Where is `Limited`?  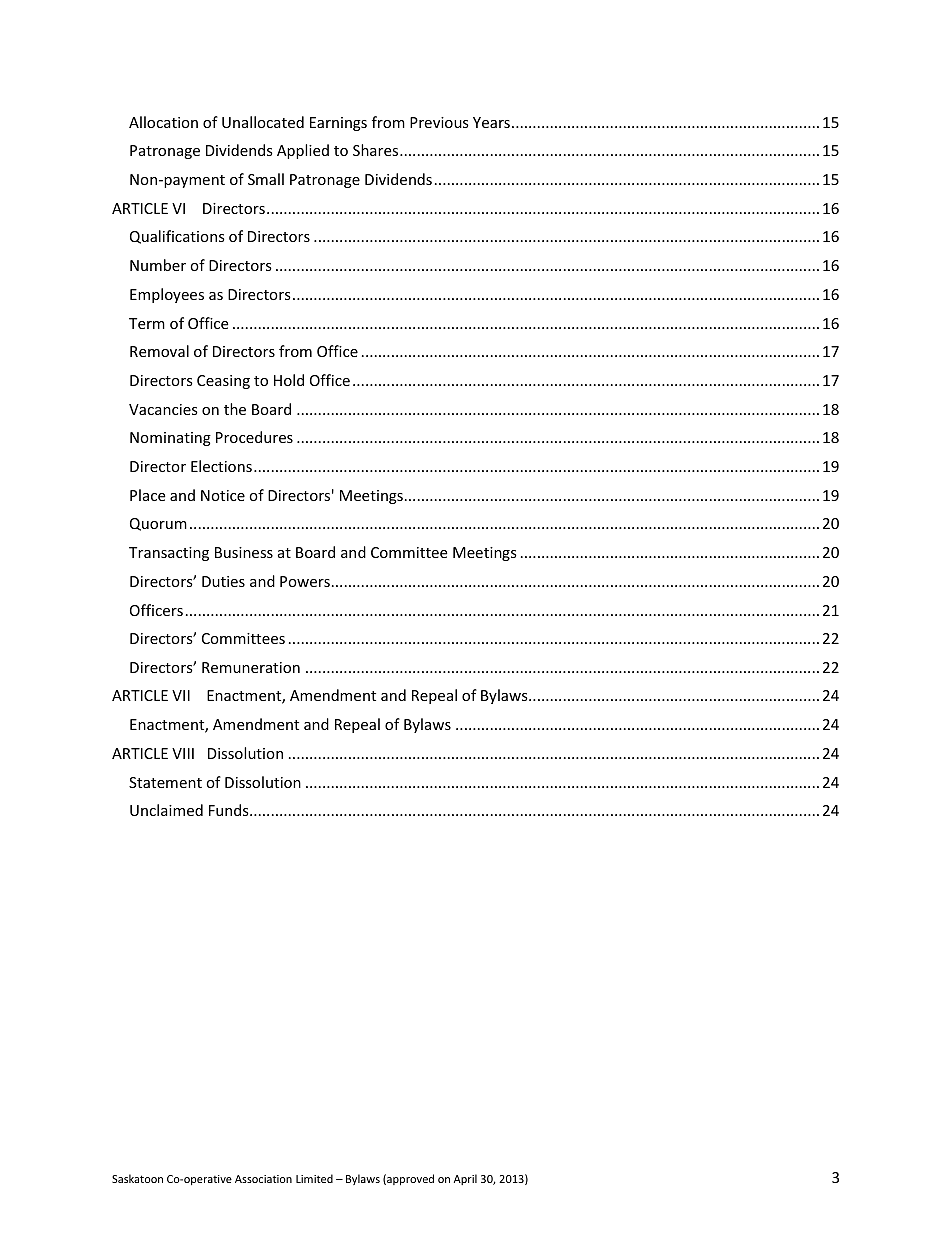
Limited is located at coordinates (314, 1178).
